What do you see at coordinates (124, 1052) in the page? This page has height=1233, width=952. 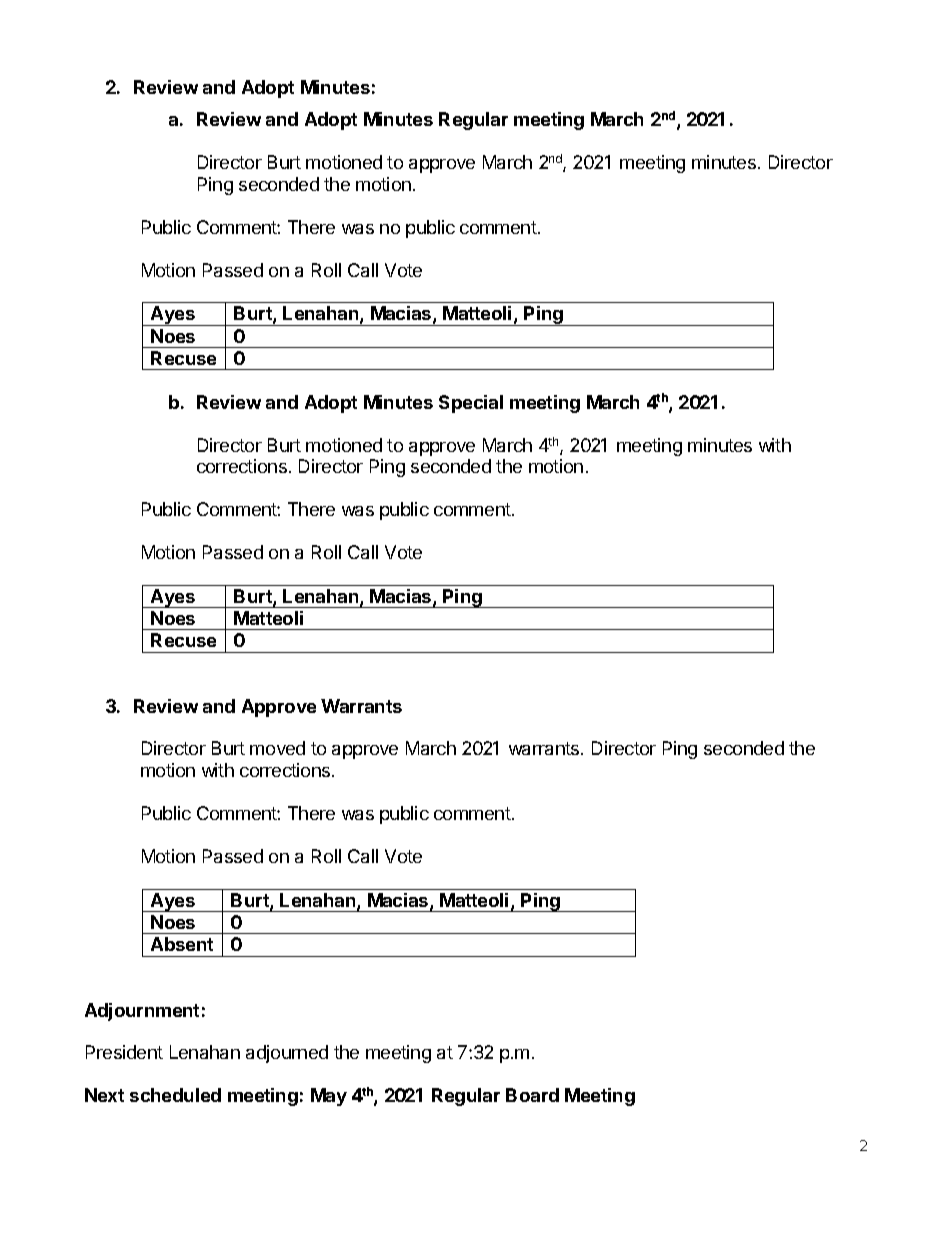 I see `President` at bounding box center [124, 1052].
